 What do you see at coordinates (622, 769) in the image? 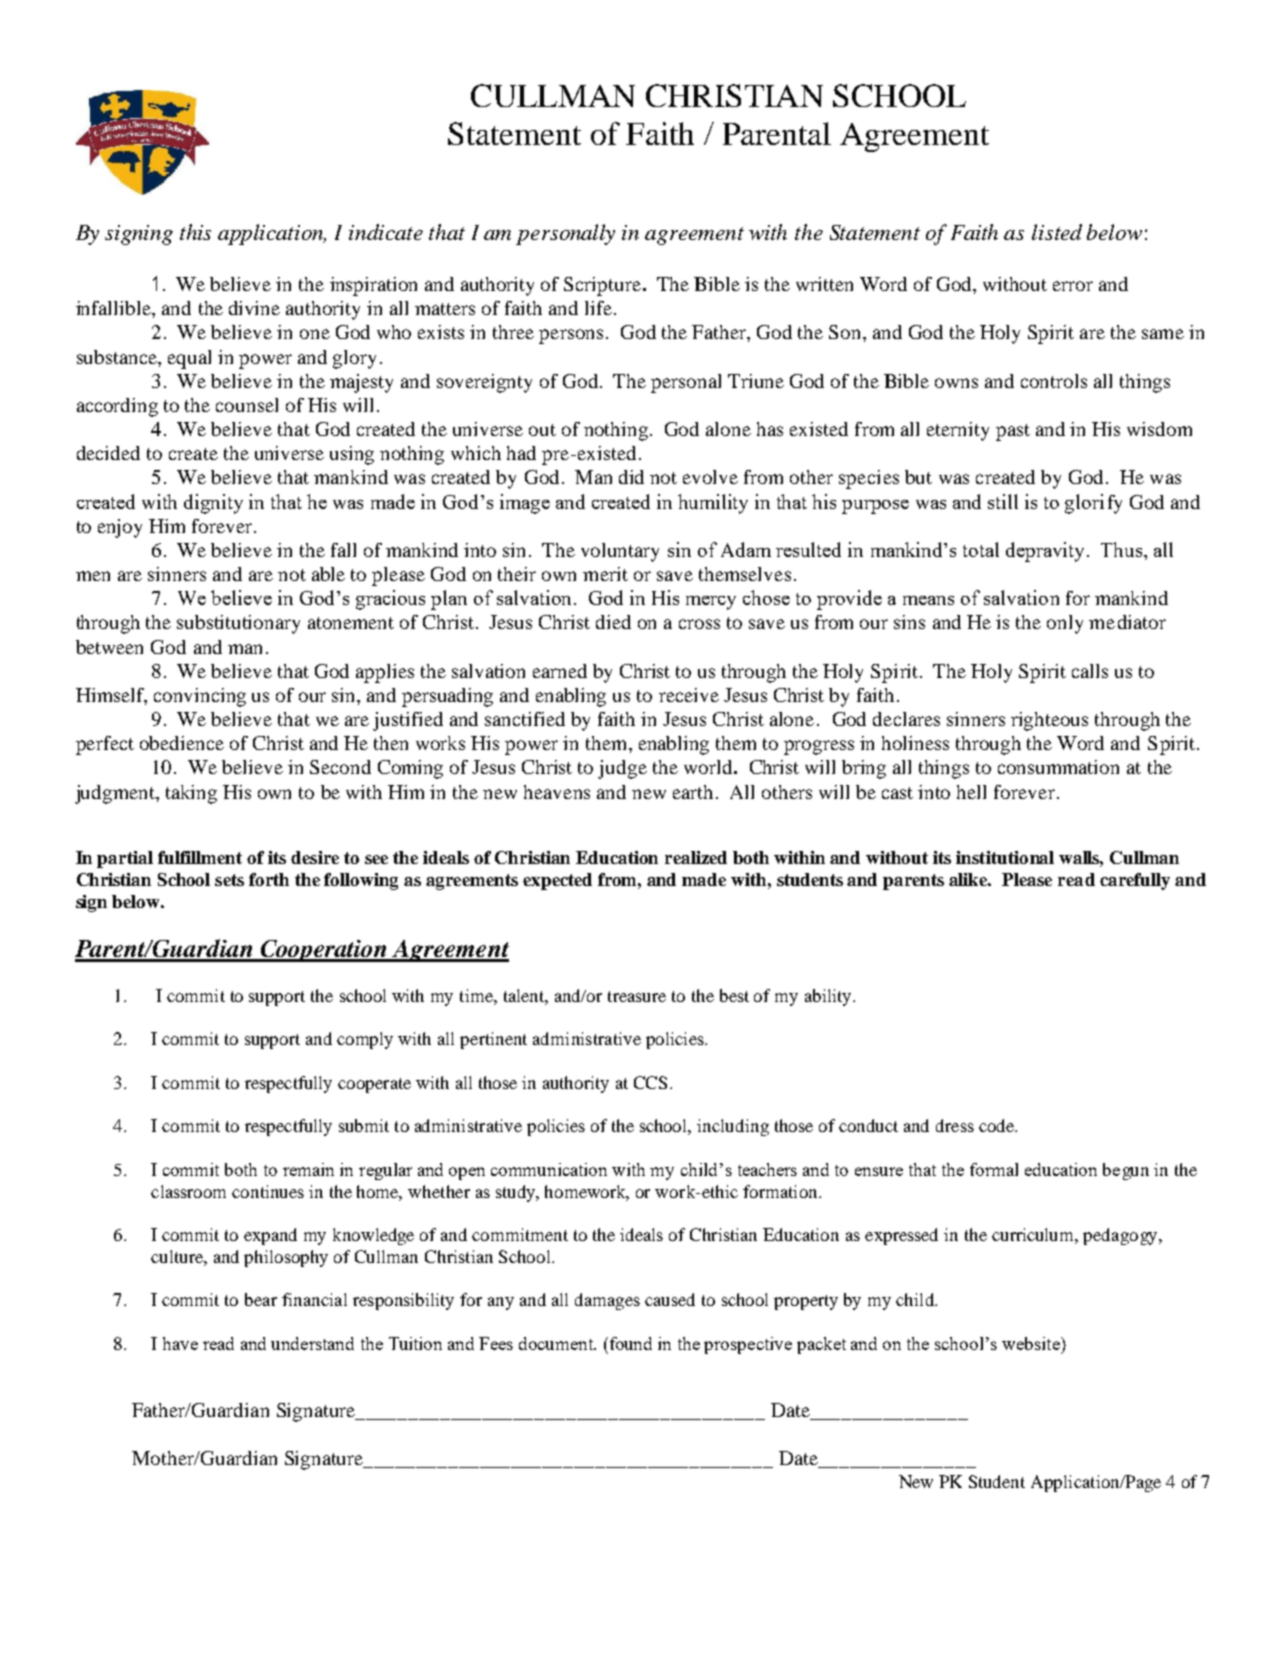
I see `judge` at bounding box center [622, 769].
